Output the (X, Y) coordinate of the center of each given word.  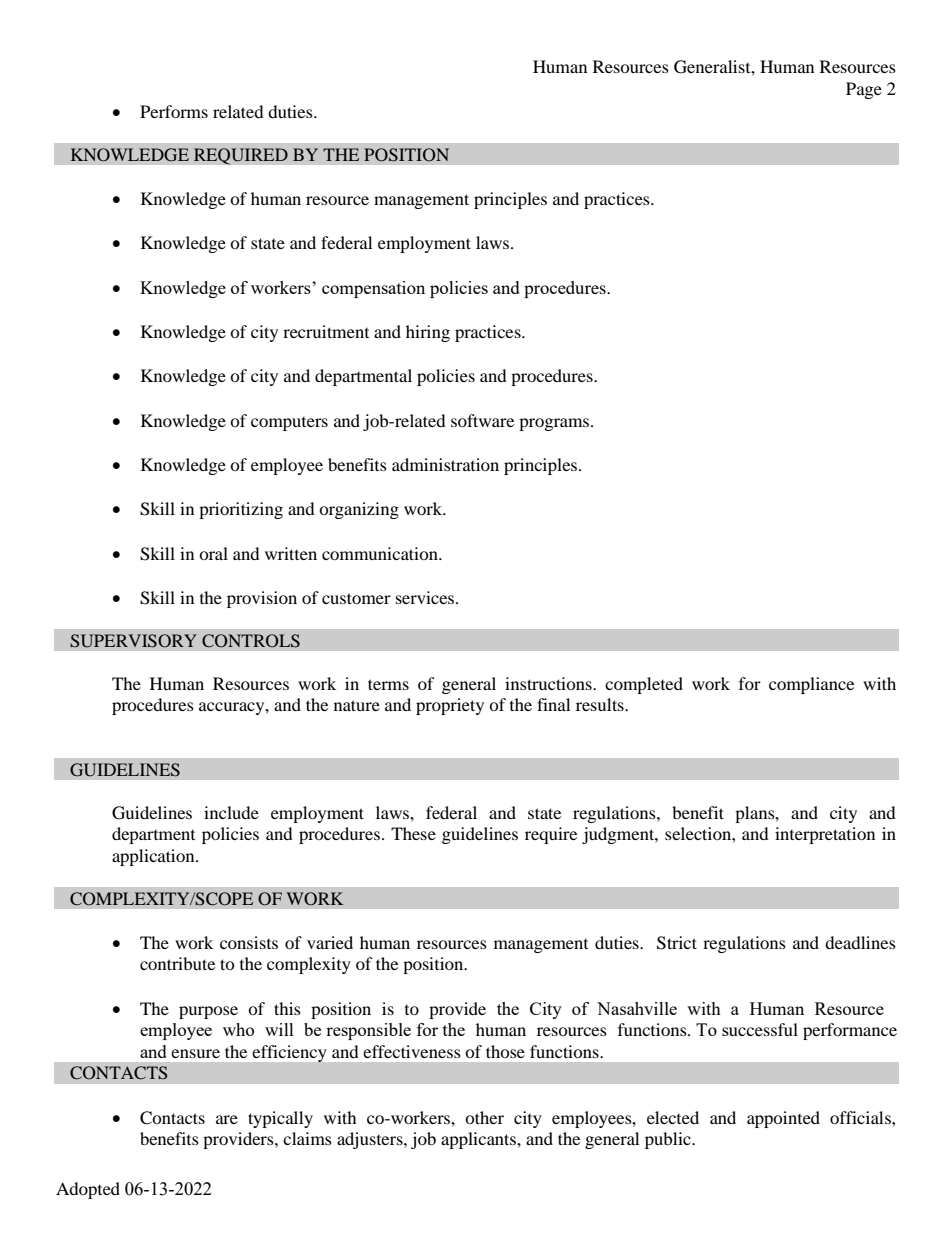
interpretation (825, 835)
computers (289, 424)
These (413, 833)
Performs (174, 111)
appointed (783, 1119)
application (154, 857)
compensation (373, 289)
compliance (811, 685)
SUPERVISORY (133, 641)
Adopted (88, 1190)
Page (864, 90)
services (426, 597)
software (482, 420)
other (484, 1117)
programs (555, 424)
